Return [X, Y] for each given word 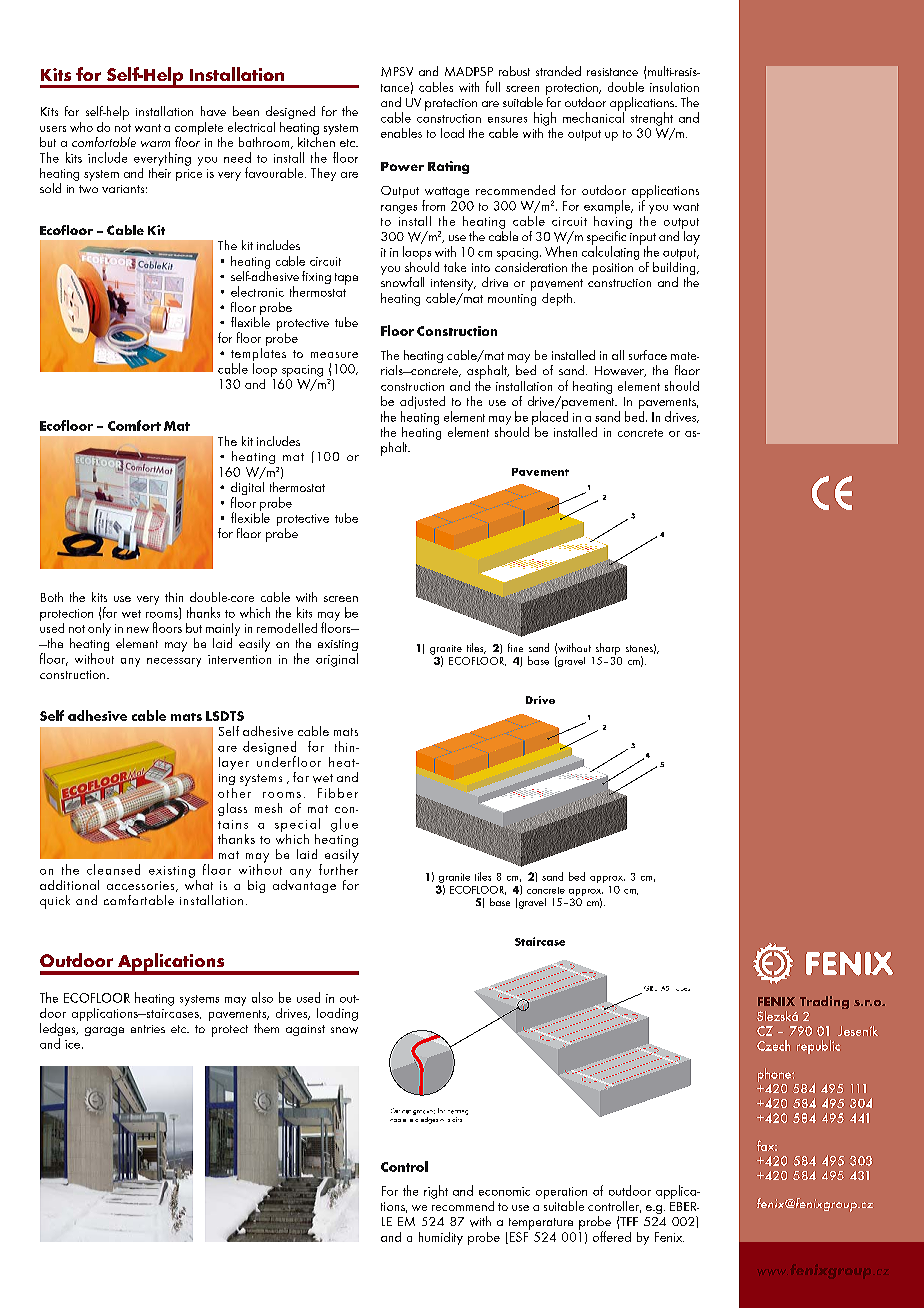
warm [155, 144]
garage [104, 1031]
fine [515, 647]
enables [401, 133]
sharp [608, 649]
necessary [174, 662]
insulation [674, 87]
